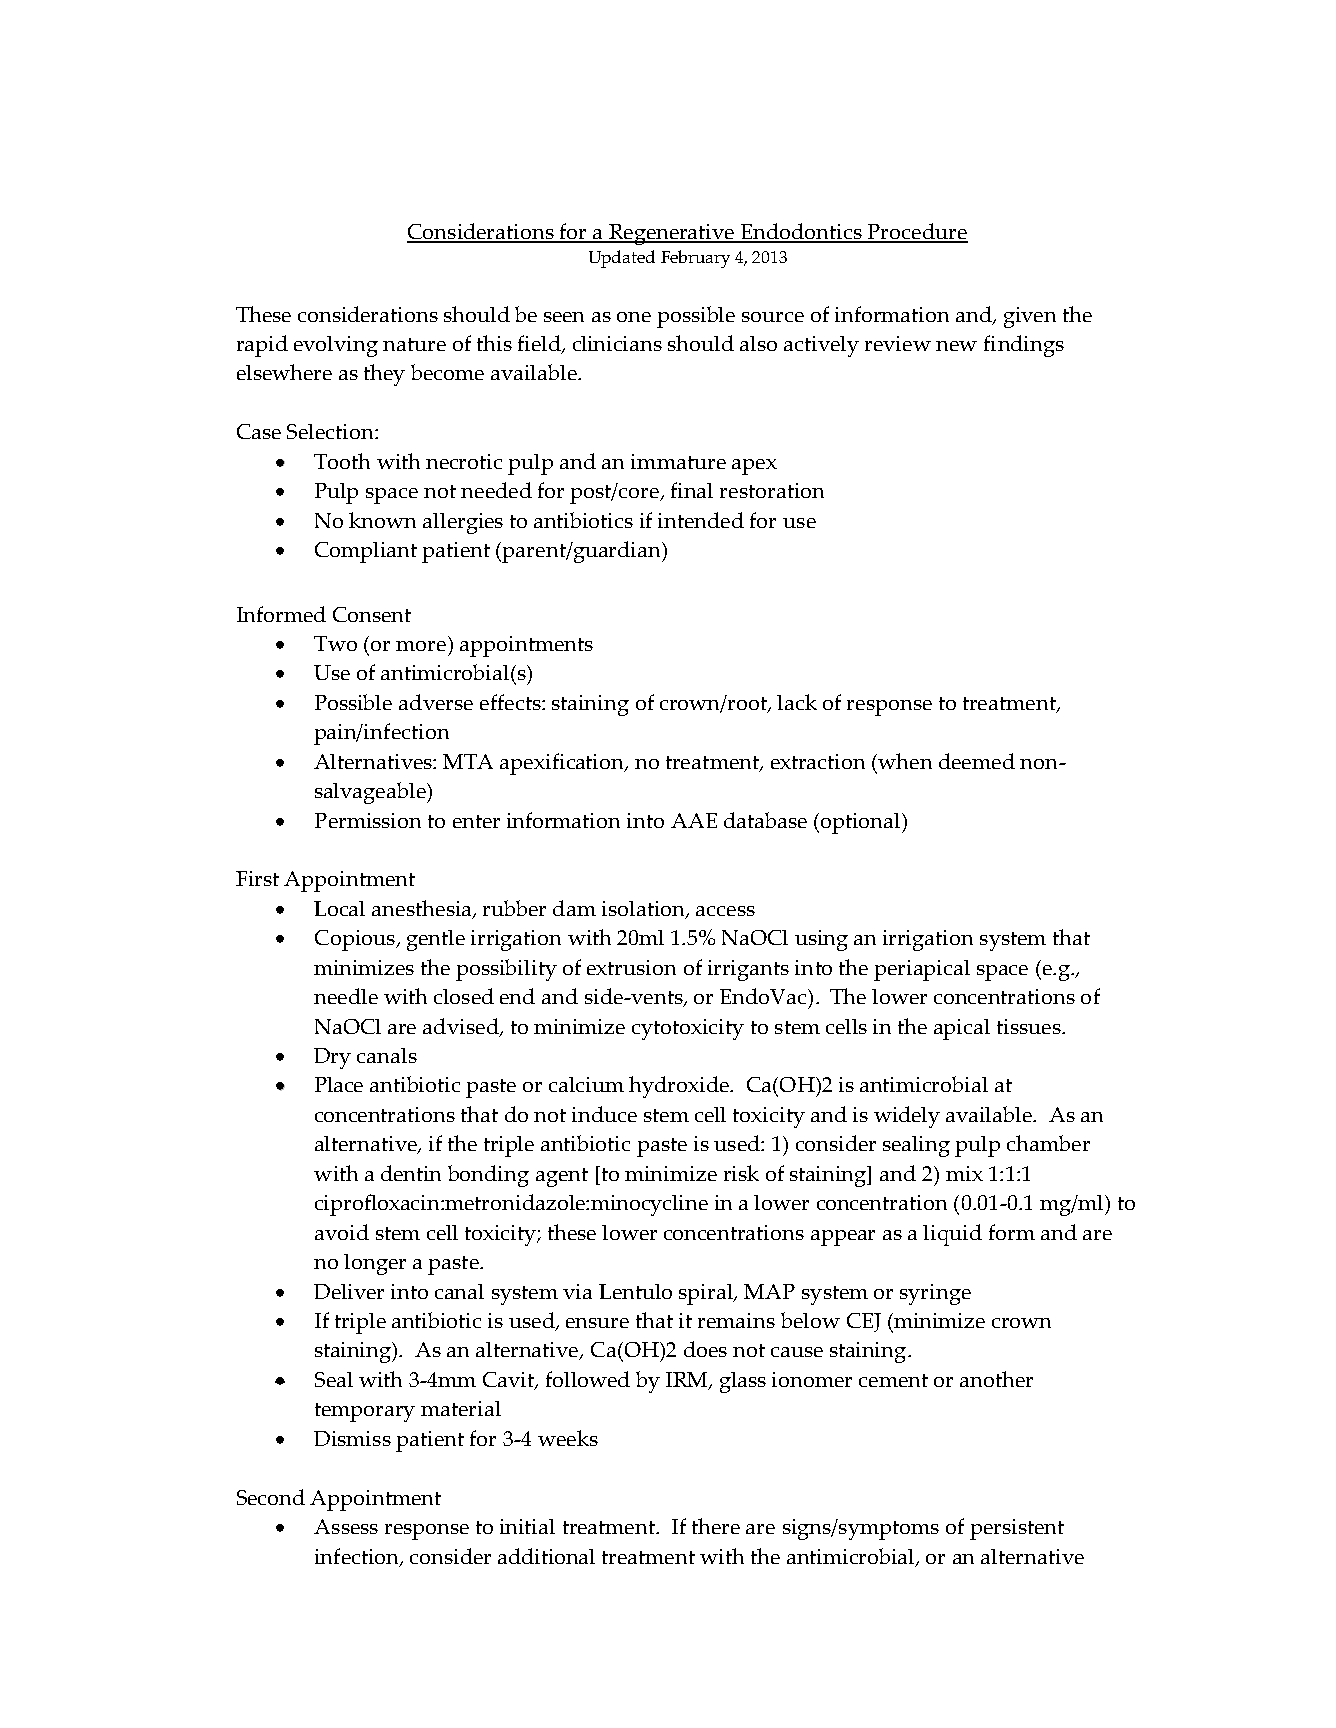 The height and width of the screenshot is (1728, 1336). What do you see at coordinates (335, 643) in the screenshot?
I see `Two` at bounding box center [335, 643].
